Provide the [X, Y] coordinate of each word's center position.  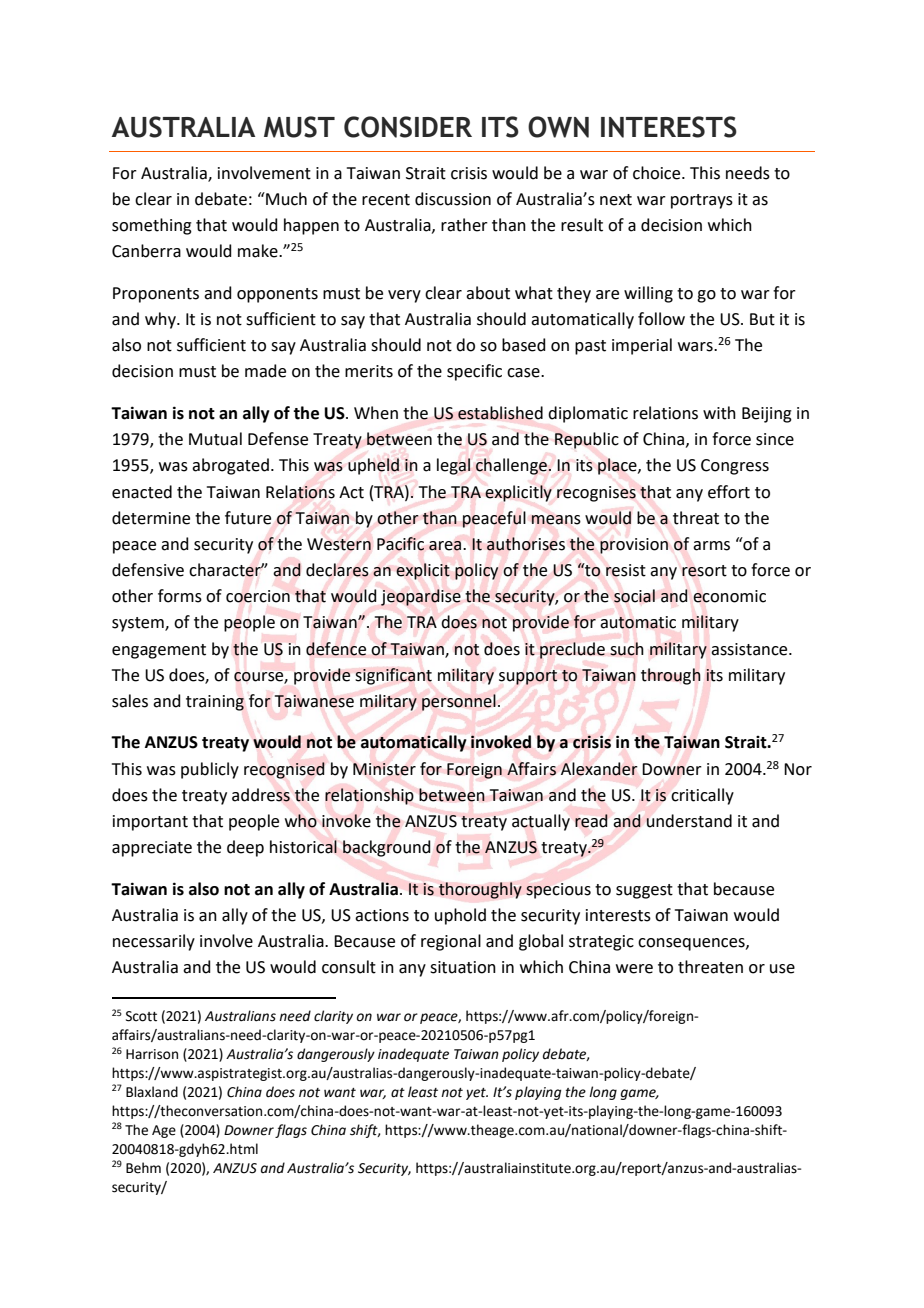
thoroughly [480, 890]
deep [245, 848]
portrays [702, 201]
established [500, 413]
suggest [644, 891]
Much [285, 199]
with [719, 413]
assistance [750, 649]
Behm [143, 1168]
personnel [459, 702]
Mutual [215, 439]
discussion [453, 199]
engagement [159, 651]
